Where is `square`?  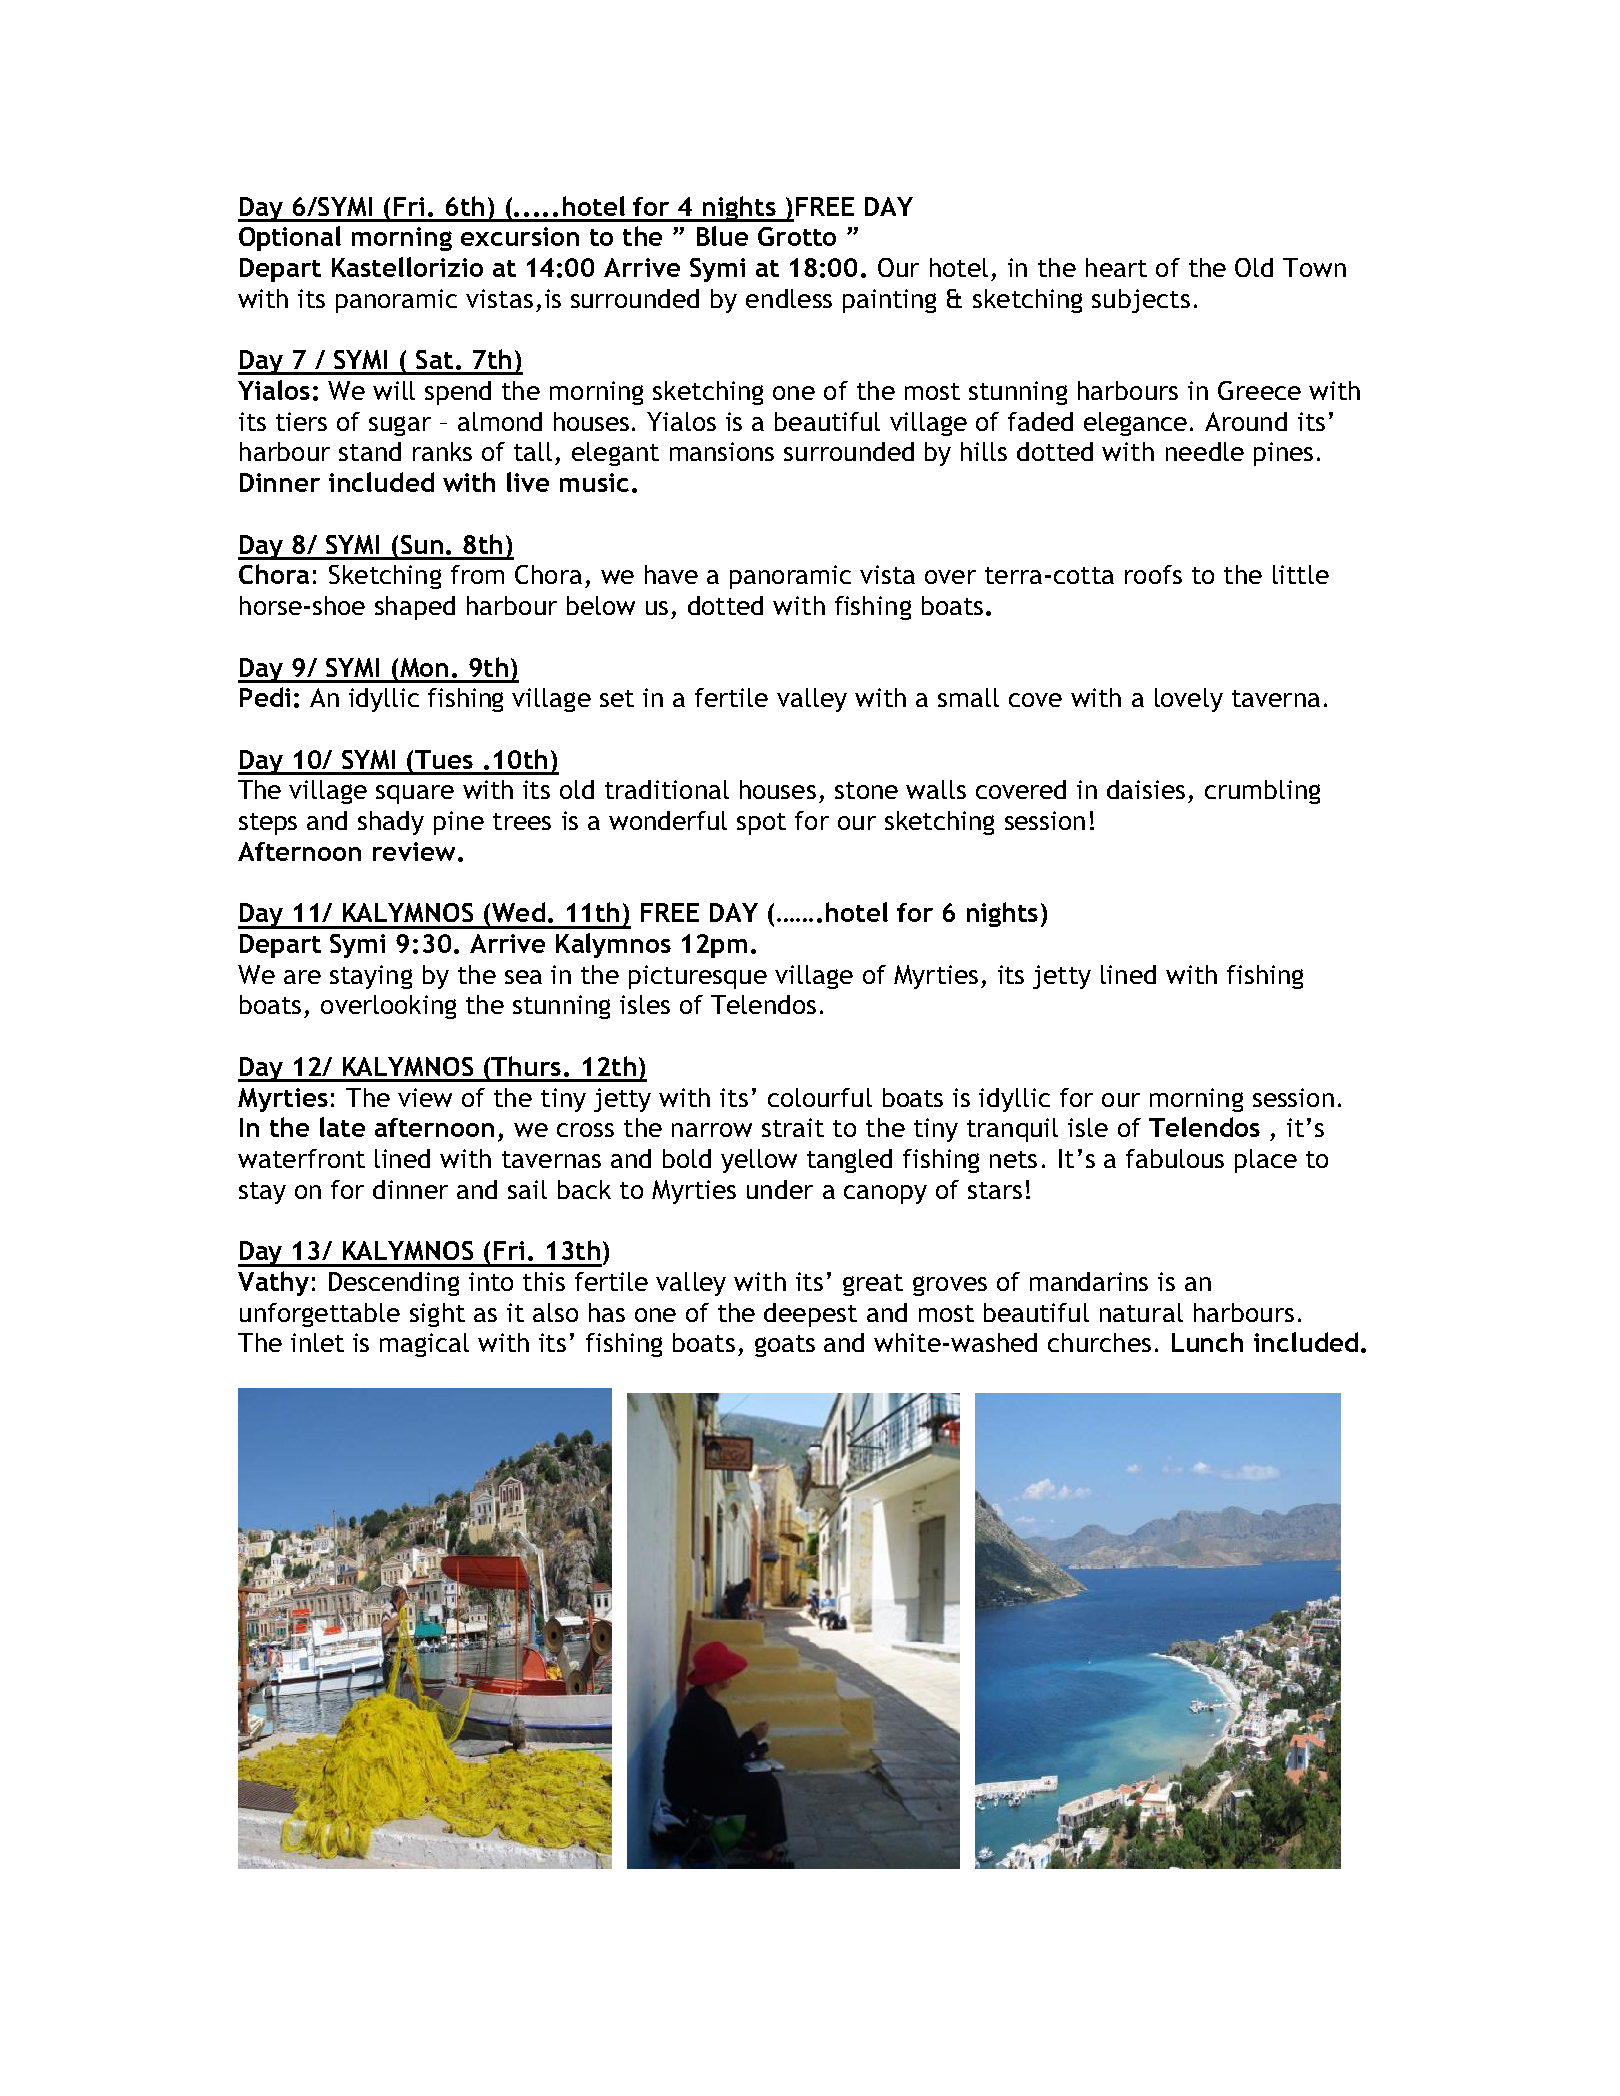
square is located at coordinates (415, 794).
